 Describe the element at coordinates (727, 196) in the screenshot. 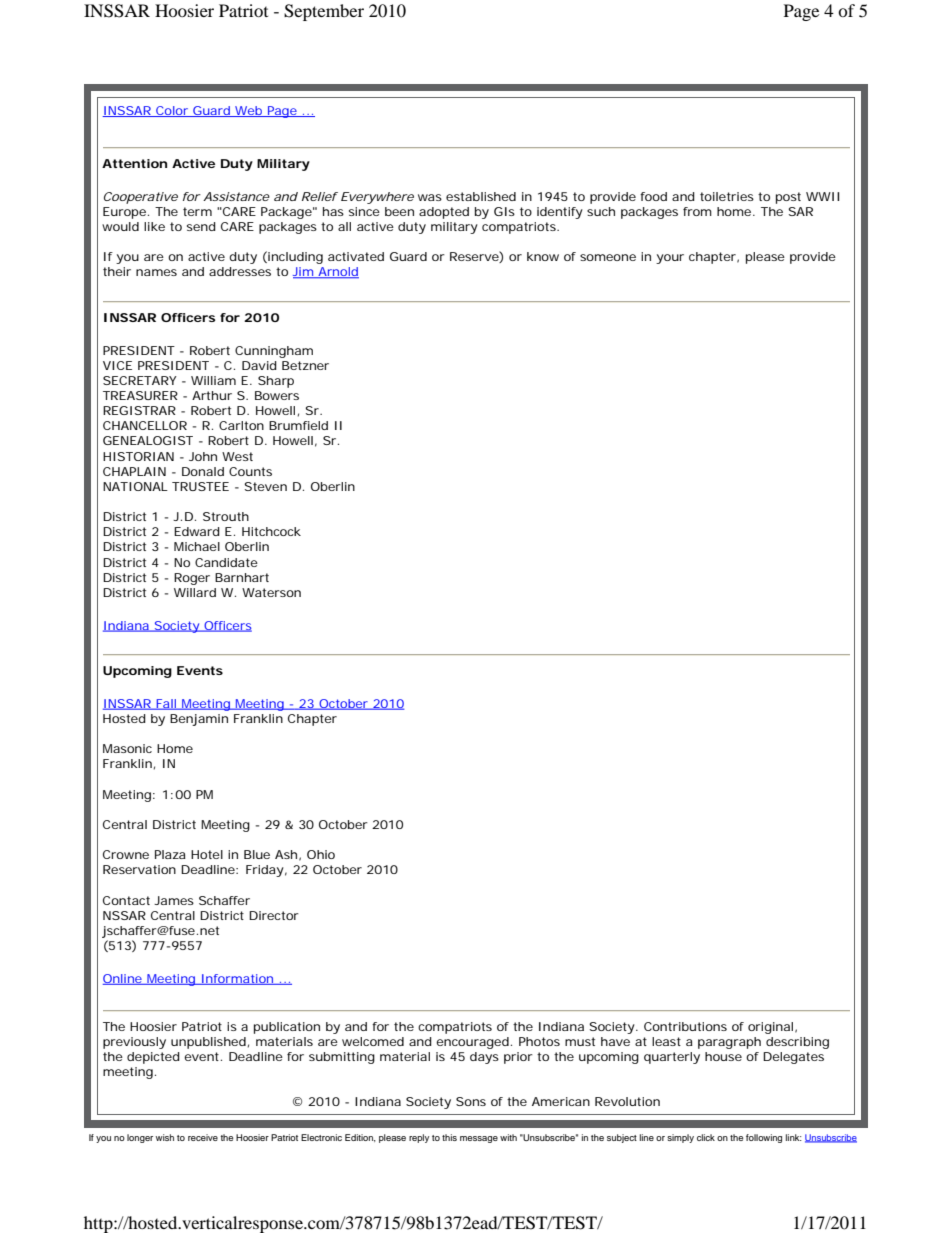

I see `toiletries` at that location.
